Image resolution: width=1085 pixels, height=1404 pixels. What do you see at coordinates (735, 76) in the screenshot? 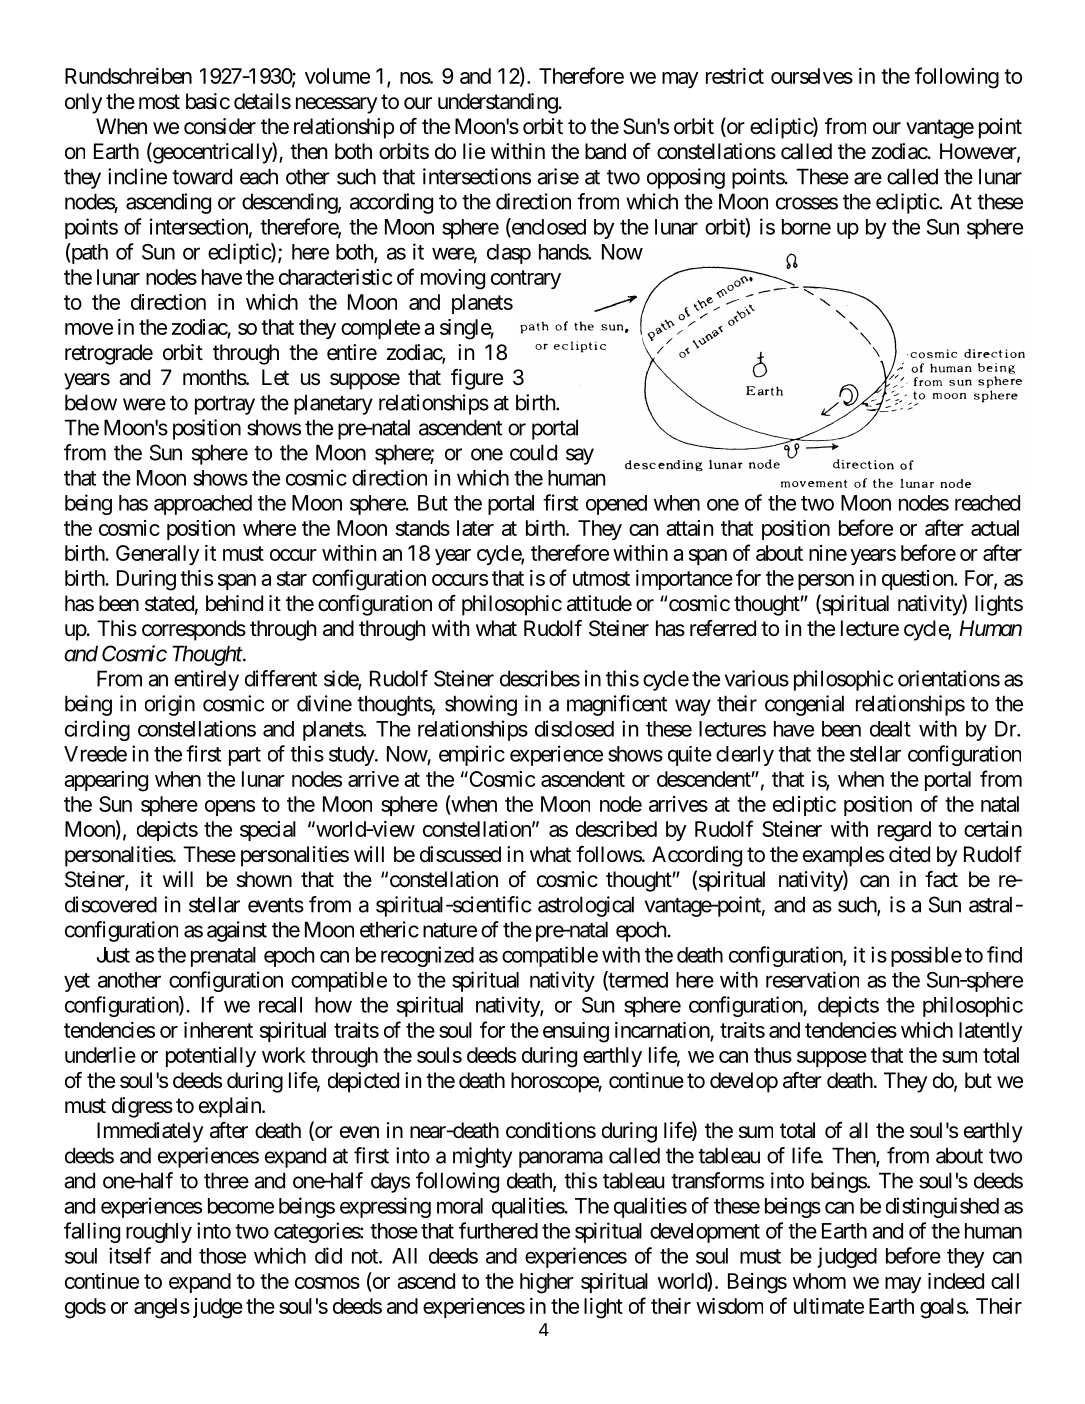
I see `restrict` at bounding box center [735, 76].
